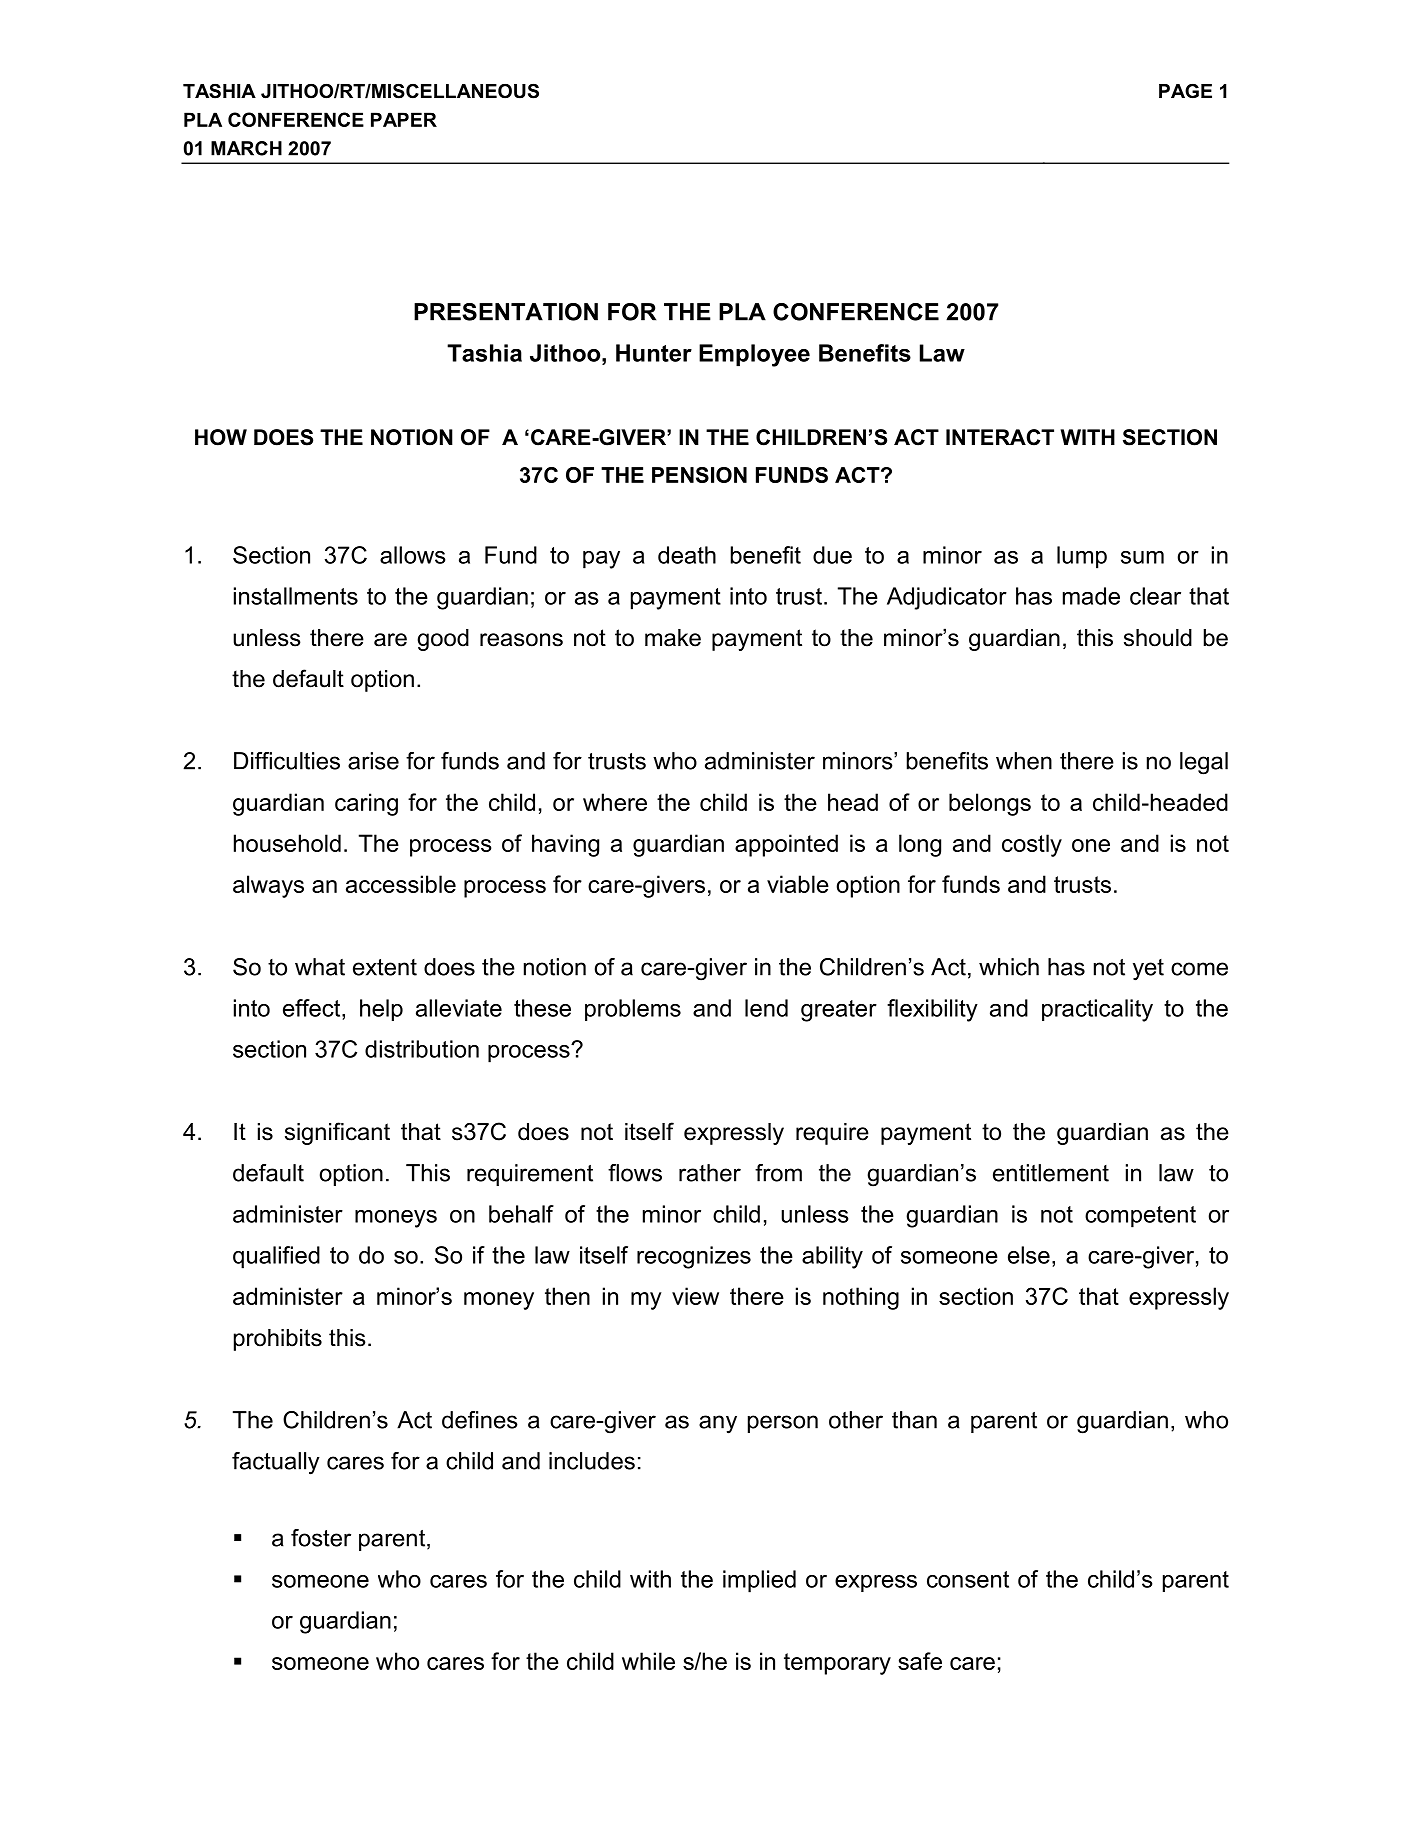  What do you see at coordinates (654, 353) in the screenshot?
I see `Hunter` at bounding box center [654, 353].
